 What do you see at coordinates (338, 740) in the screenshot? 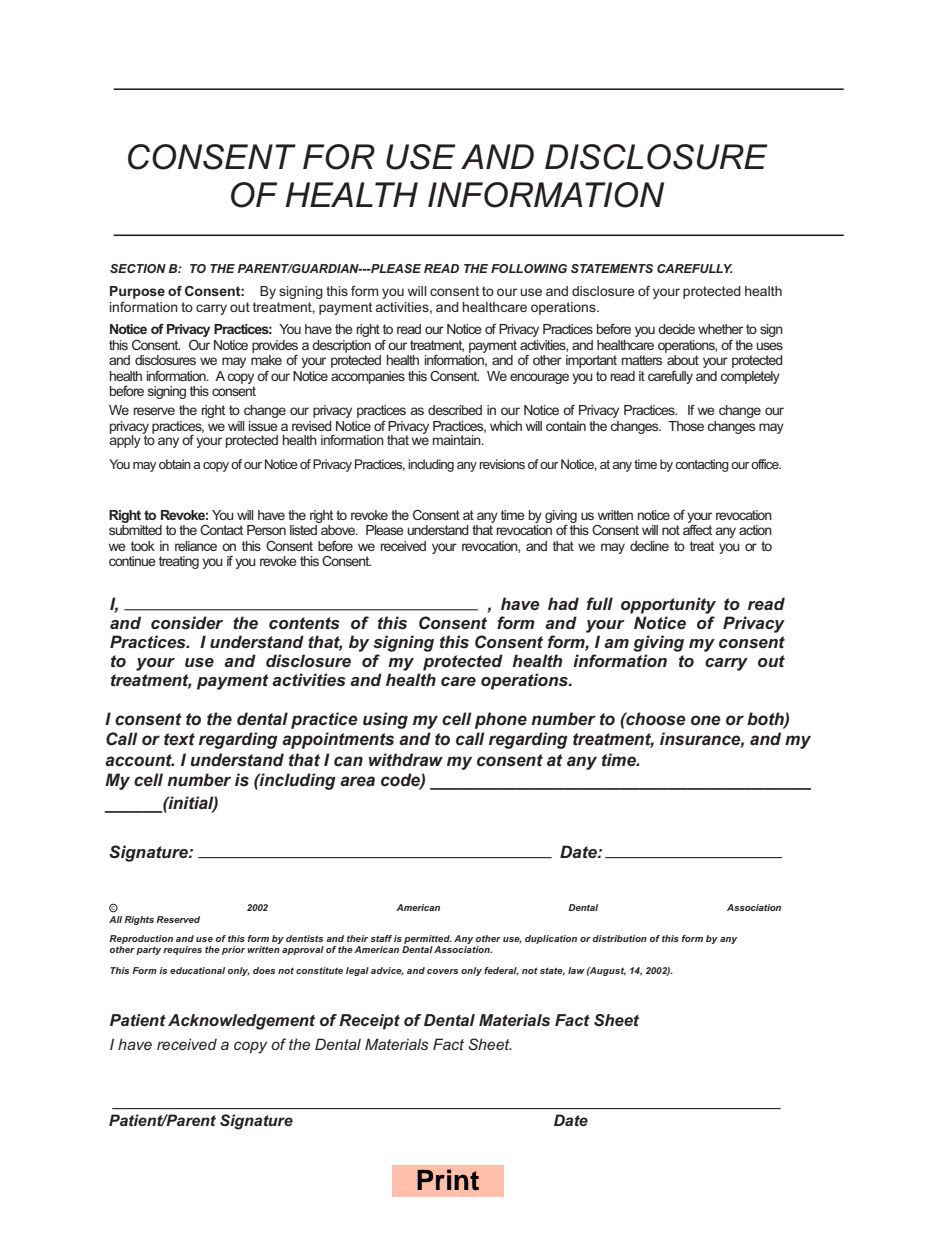
I see `appointments` at bounding box center [338, 740].
